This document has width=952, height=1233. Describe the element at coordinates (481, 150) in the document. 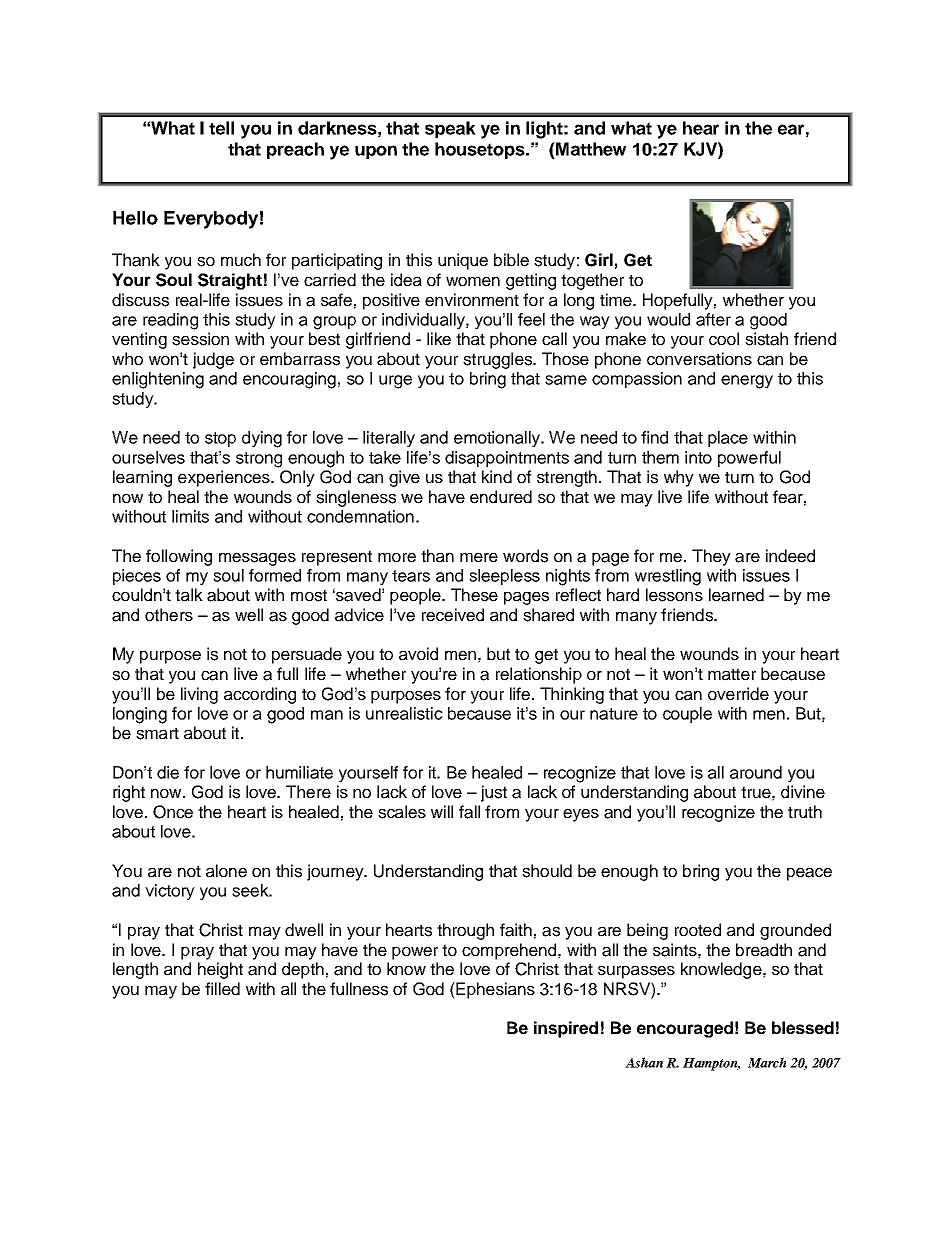

I see `housetops` at that location.
